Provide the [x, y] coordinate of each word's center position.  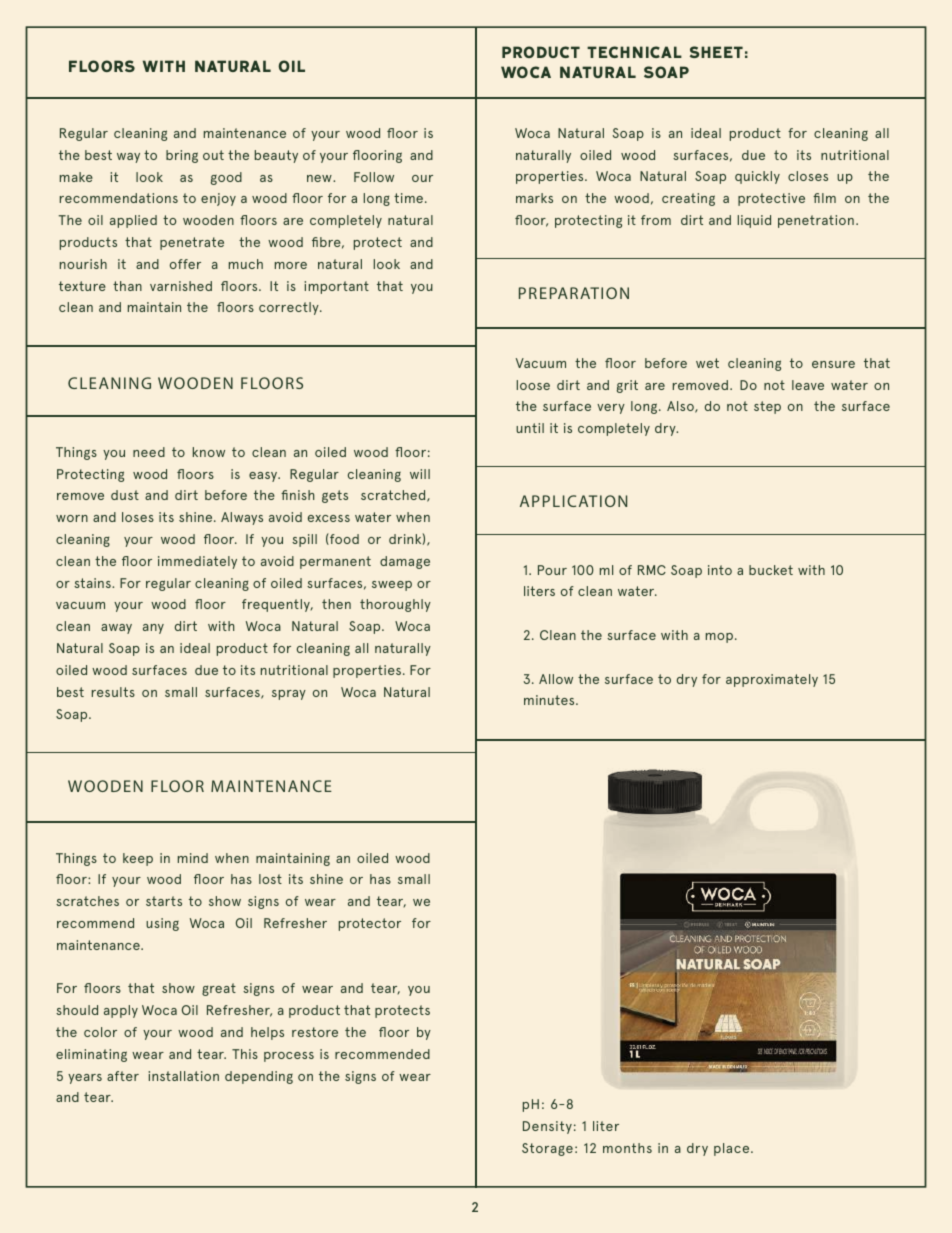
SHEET [716, 52]
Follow [374, 177]
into [720, 570]
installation [183, 1076]
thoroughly [395, 605]
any [153, 629]
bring [182, 156]
